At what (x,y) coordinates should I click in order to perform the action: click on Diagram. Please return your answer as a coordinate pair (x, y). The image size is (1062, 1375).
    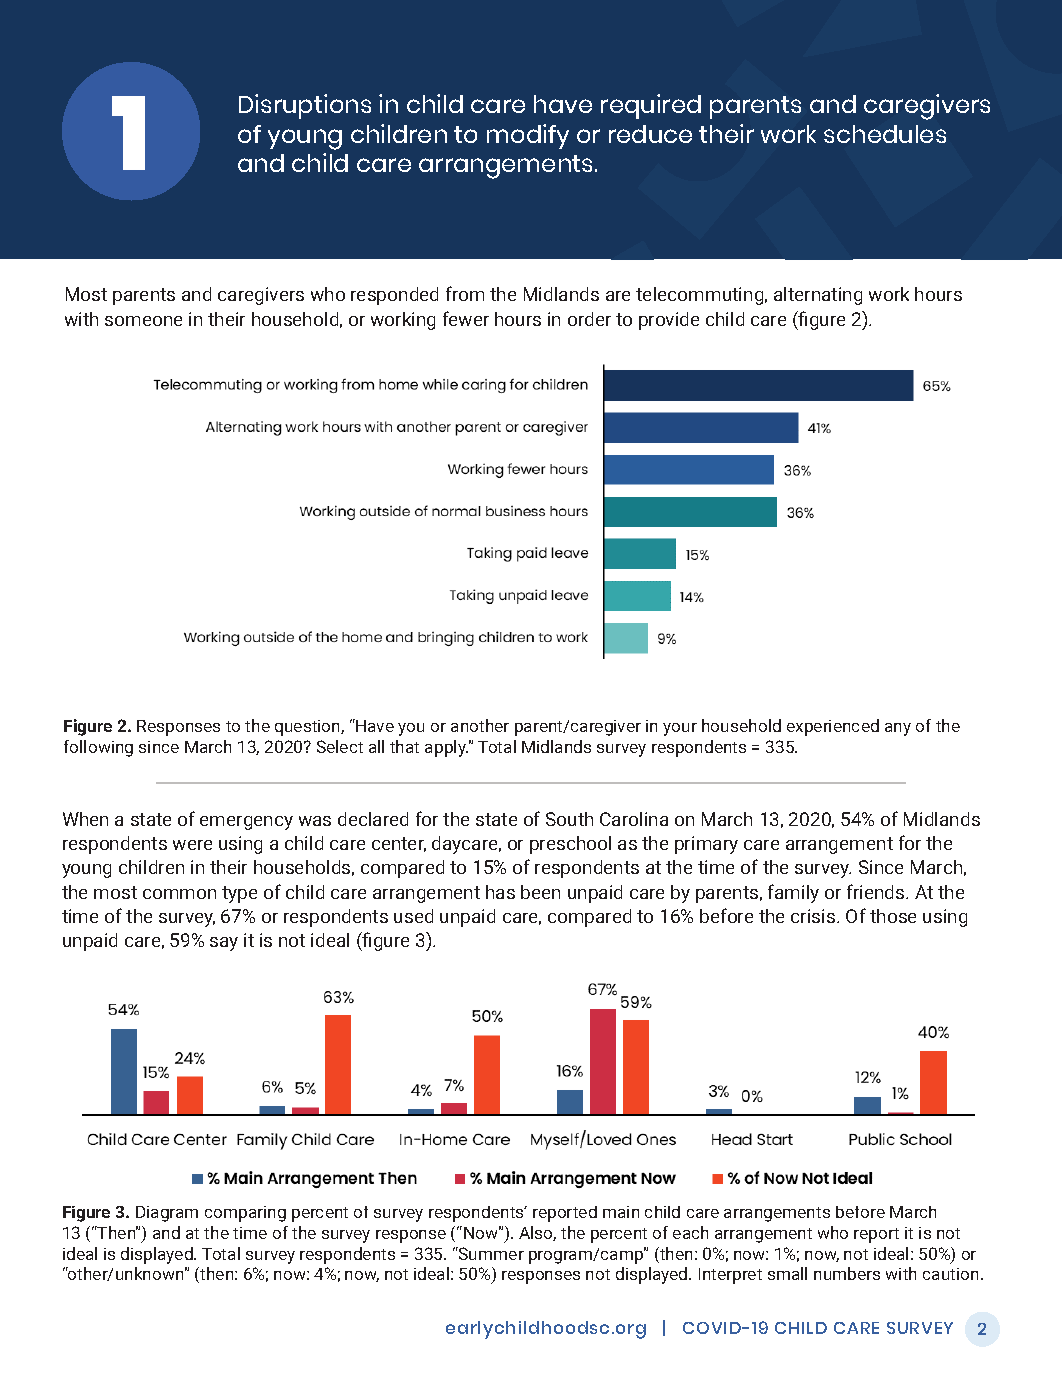
    Looking at the image, I should click on (167, 1214).
